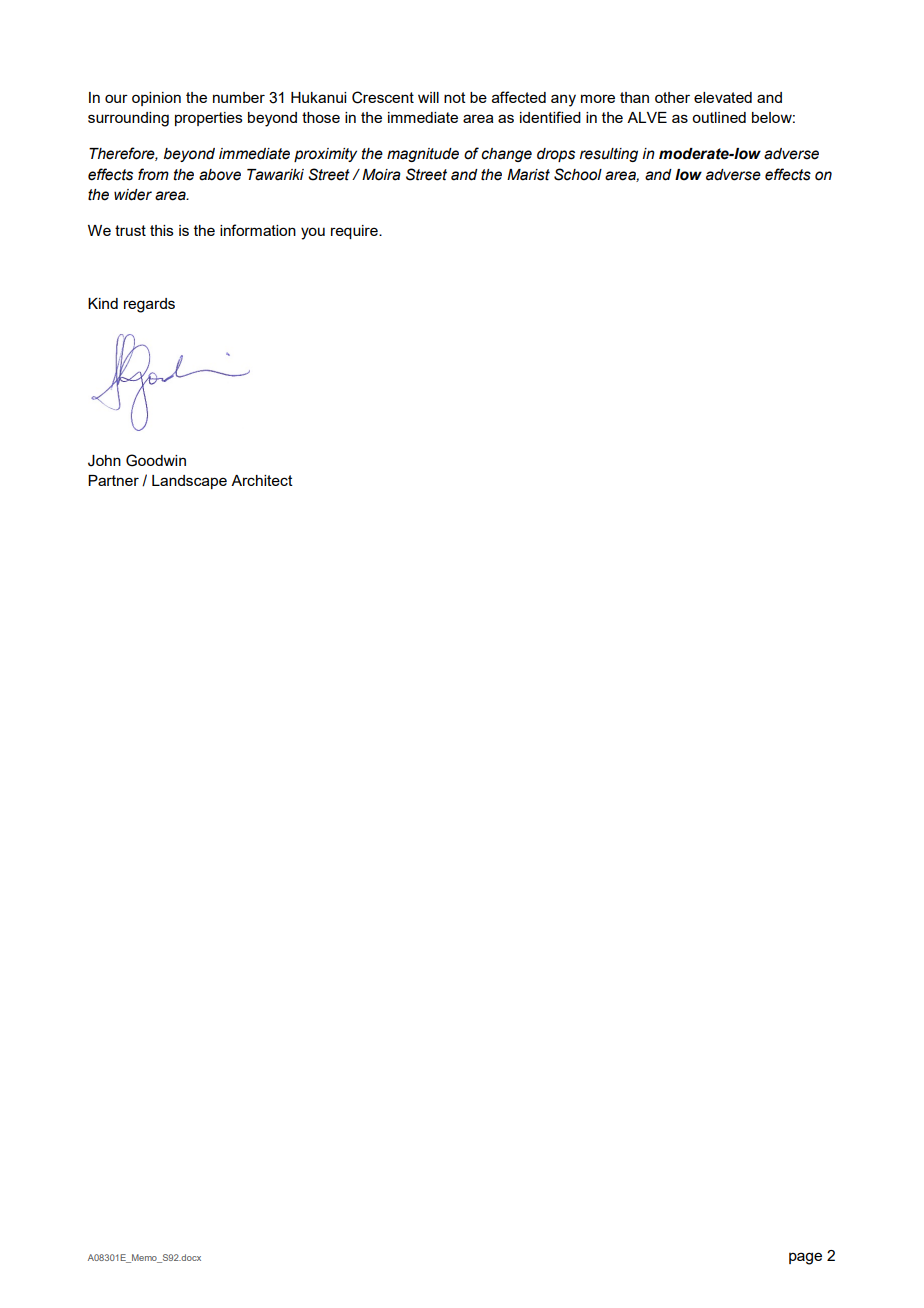 This image has height=1308, width=924. What do you see at coordinates (189, 482) in the image?
I see `Landscape` at bounding box center [189, 482].
